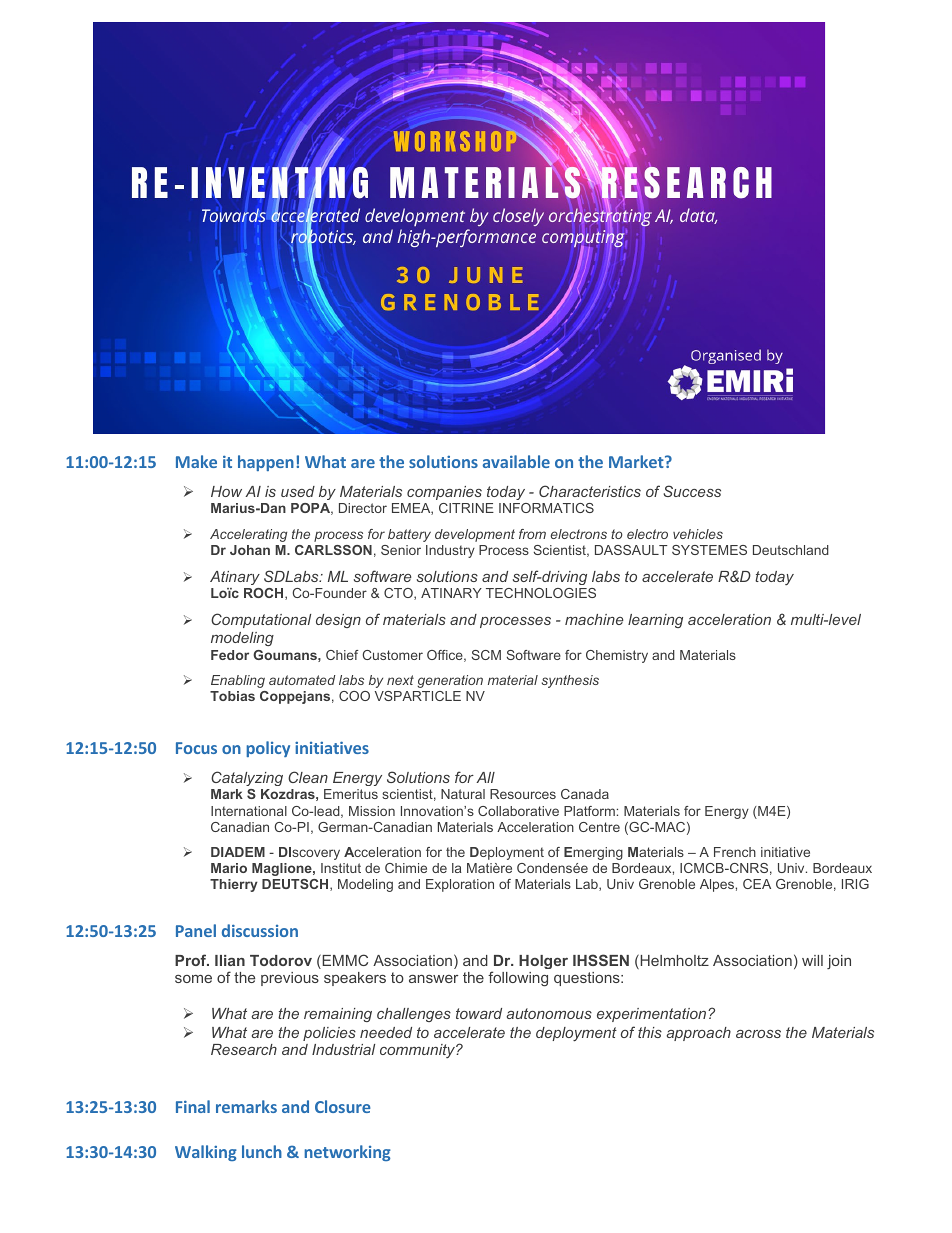  Describe the element at coordinates (758, 1034) in the screenshot. I see `across` at that location.
